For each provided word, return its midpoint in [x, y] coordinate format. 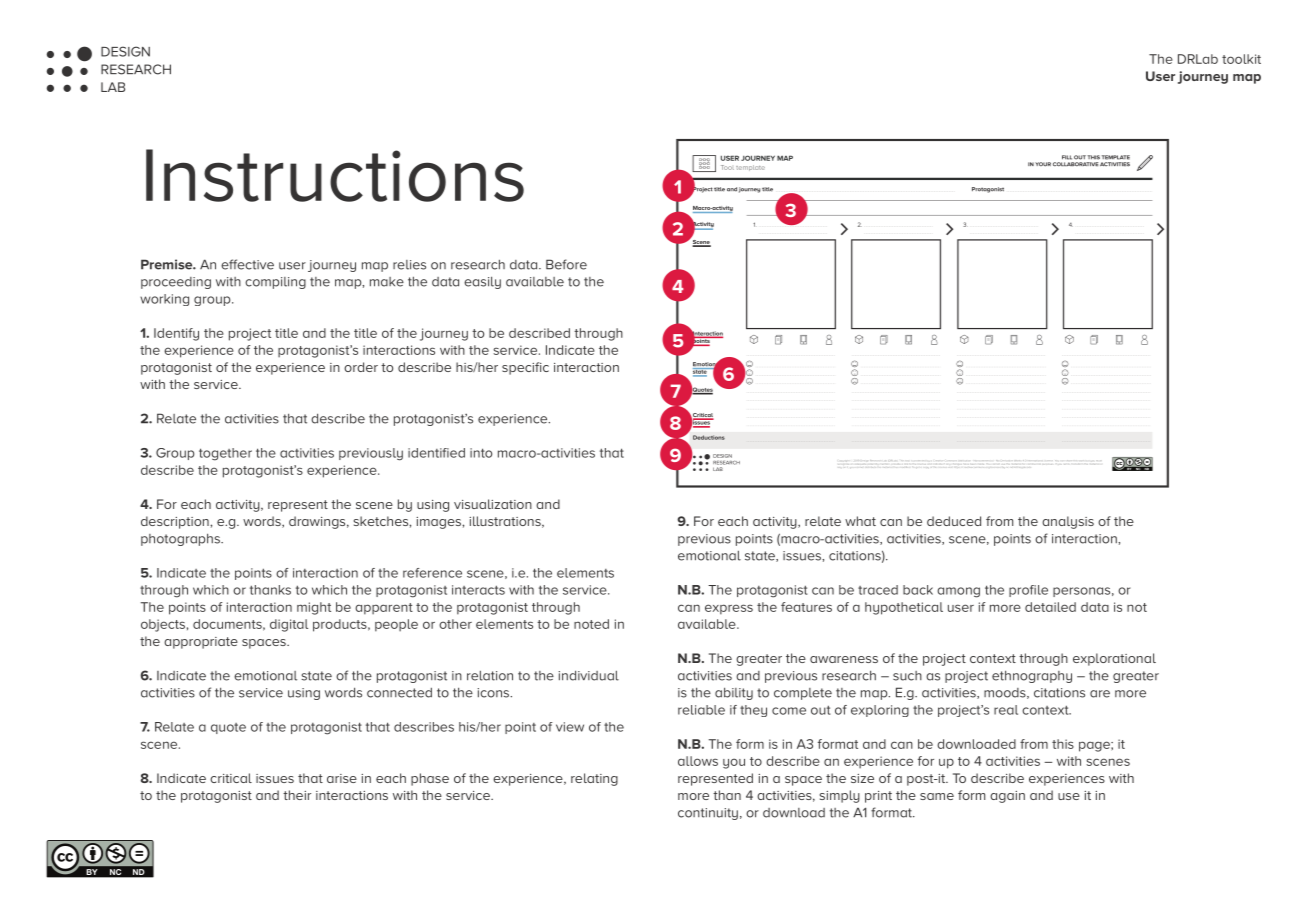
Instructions [335, 175]
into [481, 453]
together [225, 454]
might [314, 608]
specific [525, 368]
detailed [1050, 607]
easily [482, 282]
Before [566, 264]
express [729, 609]
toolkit [1241, 59]
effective [247, 264]
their [297, 795]
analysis [1068, 522]
